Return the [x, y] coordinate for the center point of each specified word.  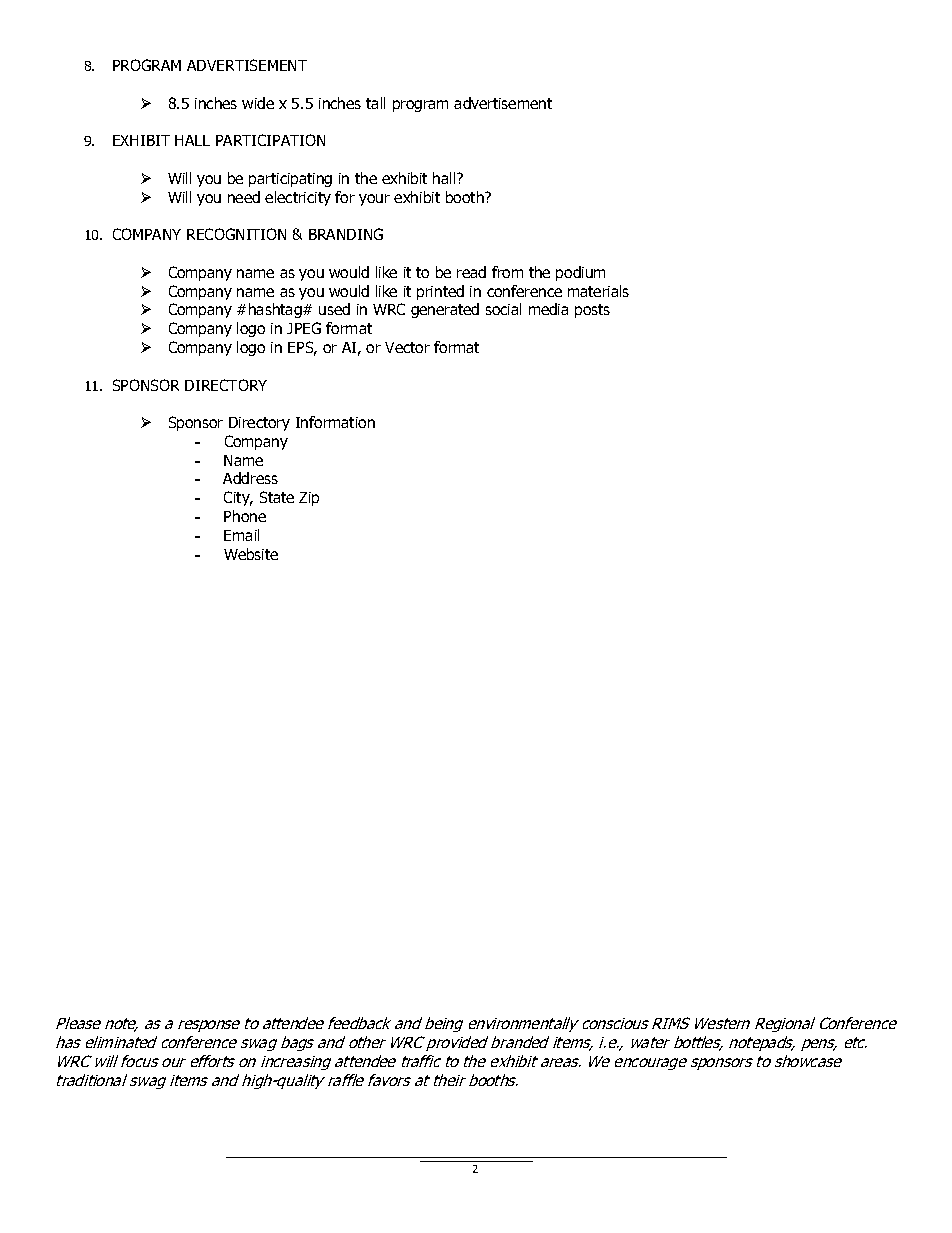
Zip [309, 499]
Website [251, 554]
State [277, 497]
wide [258, 103]
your [374, 200]
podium [580, 273]
